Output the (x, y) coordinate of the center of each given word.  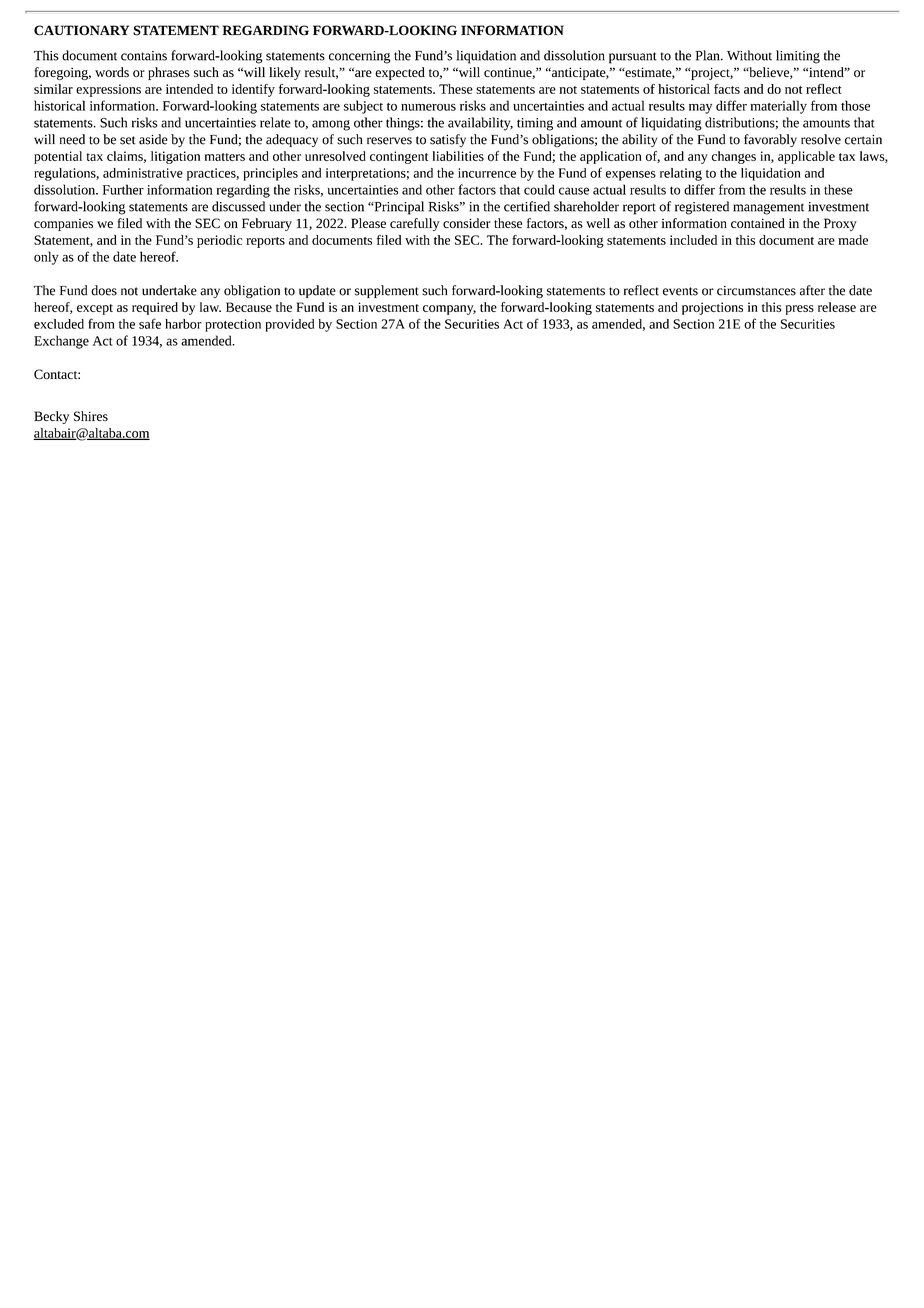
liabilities (458, 156)
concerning (359, 57)
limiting (798, 57)
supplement (387, 291)
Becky (51, 417)
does (104, 290)
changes (733, 157)
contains (144, 56)
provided (289, 325)
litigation (175, 157)
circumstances (756, 291)
